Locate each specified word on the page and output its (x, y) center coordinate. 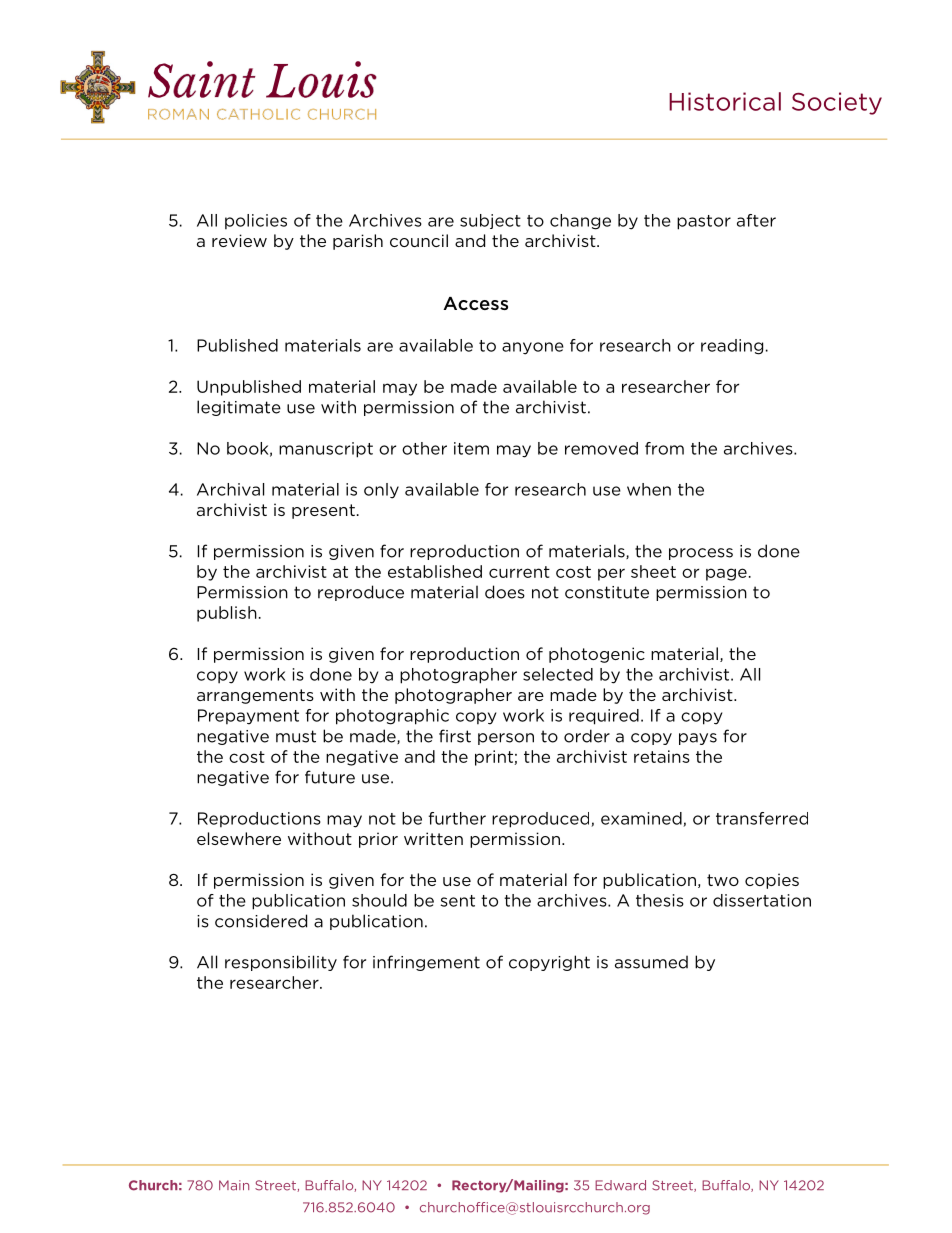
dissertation (762, 900)
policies (256, 221)
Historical (725, 101)
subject (490, 221)
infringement (426, 963)
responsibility (281, 963)
